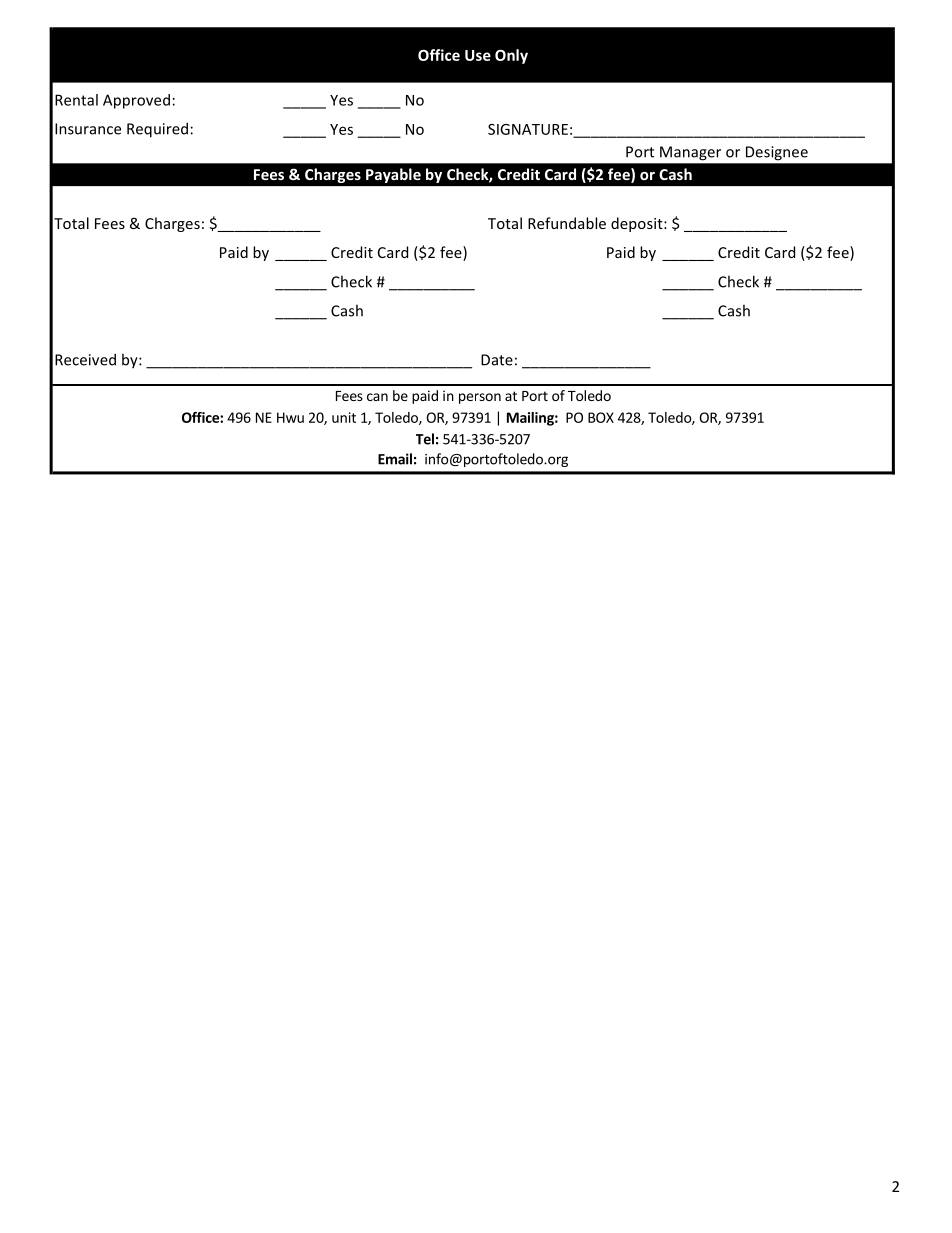 This screenshot has width=952, height=1233. I want to click on Payable, so click(393, 175).
